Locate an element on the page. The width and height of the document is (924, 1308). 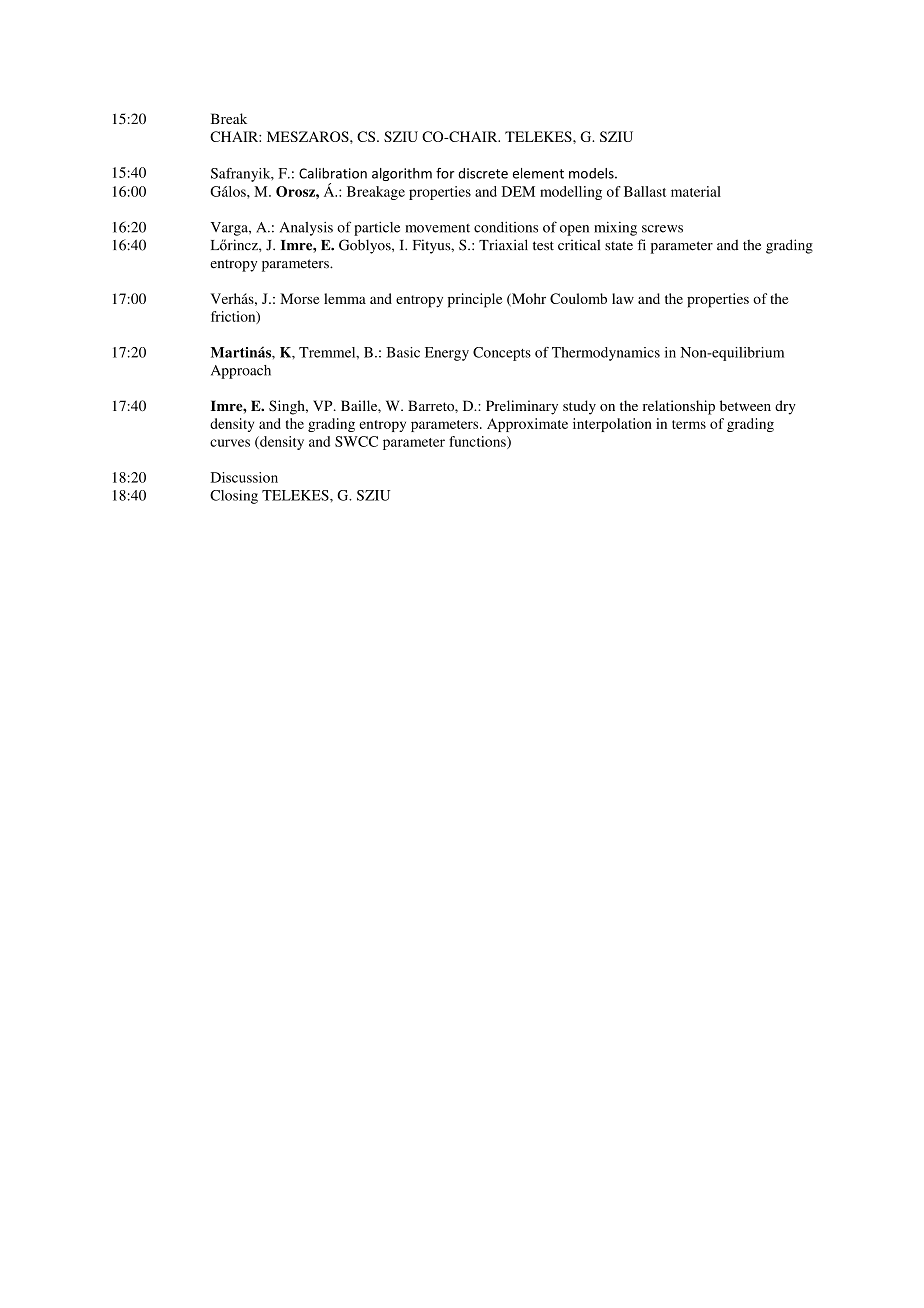
between is located at coordinates (745, 405).
